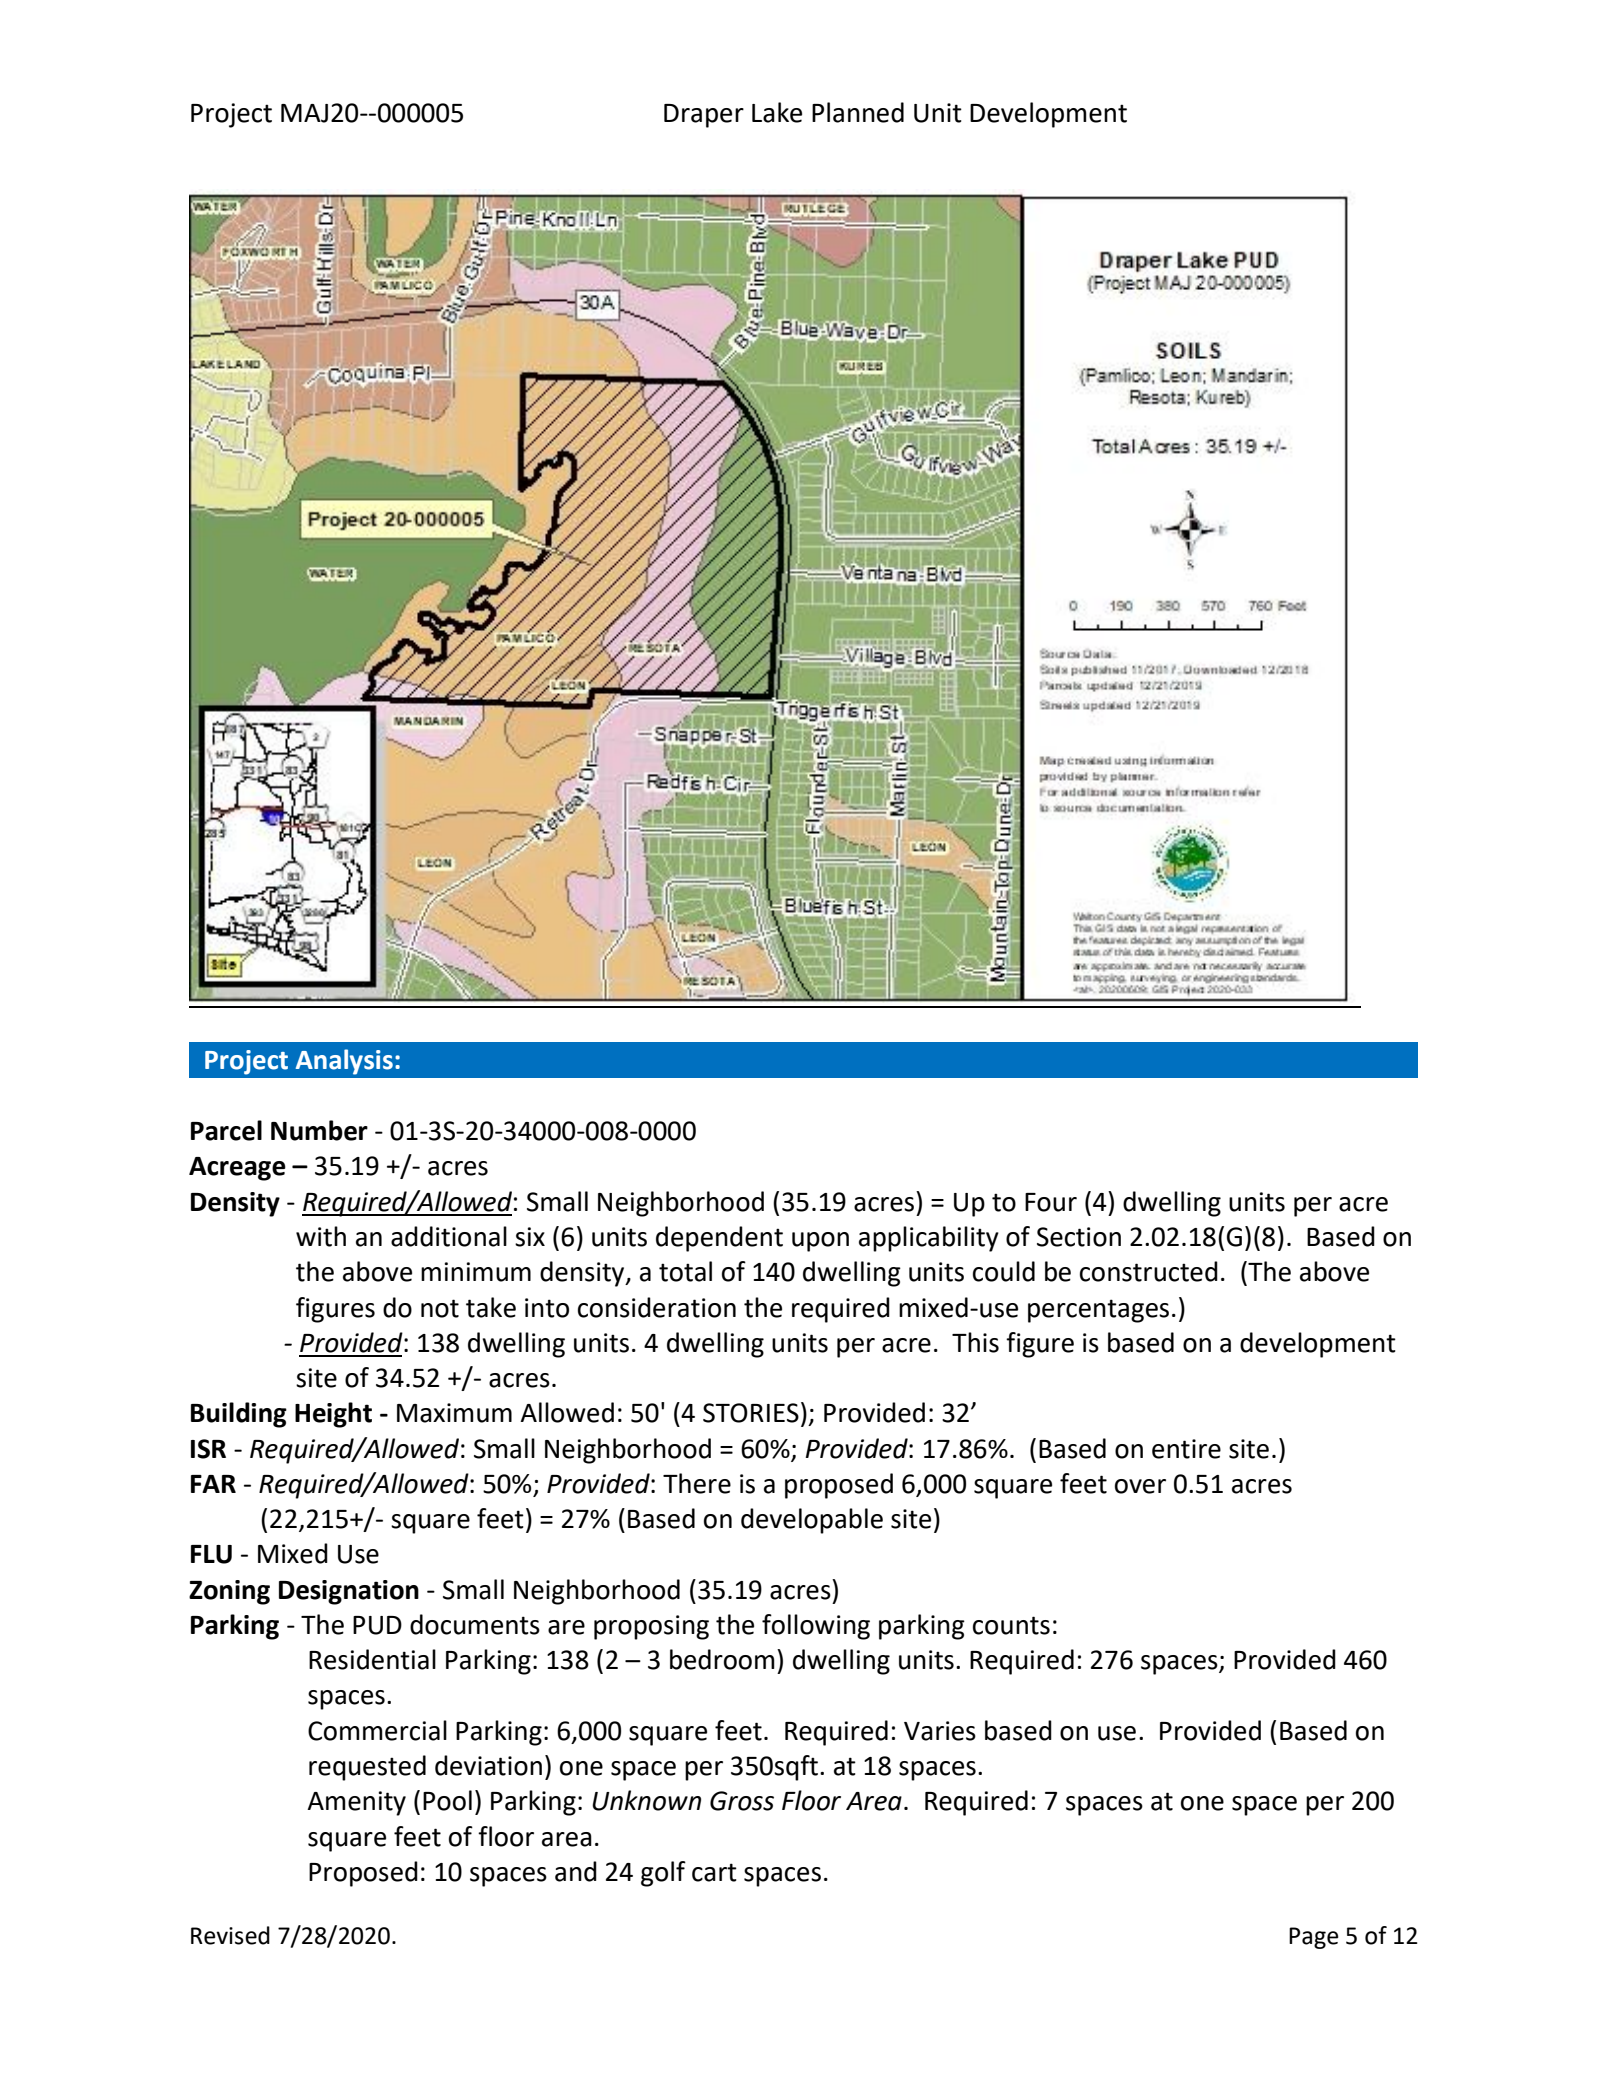 The width and height of the screenshot is (1608, 2081). I want to click on dependent, so click(719, 1239).
